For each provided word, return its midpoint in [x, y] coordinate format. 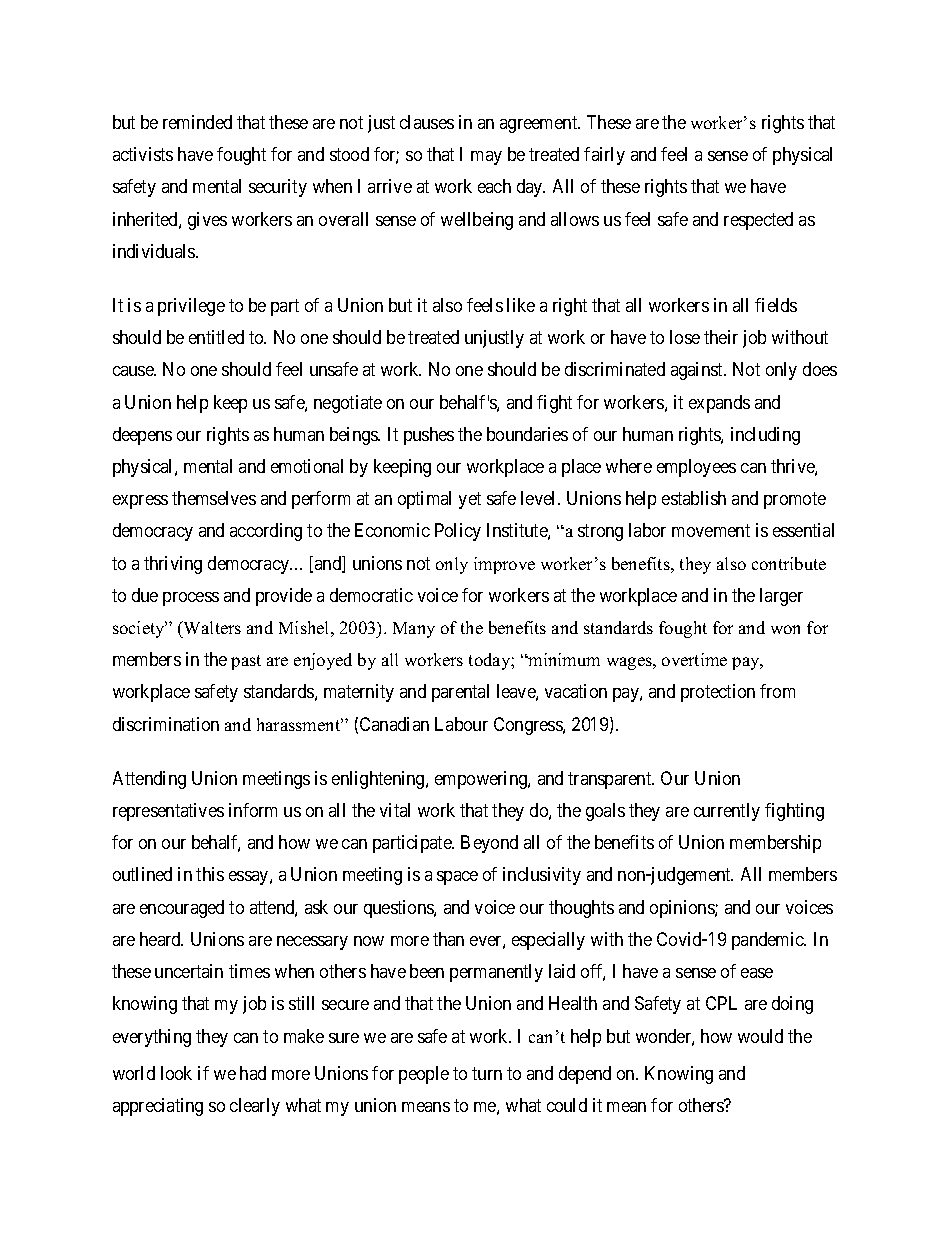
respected [758, 221]
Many [414, 630]
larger [781, 597]
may [486, 158]
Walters [211, 627]
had [253, 1073]
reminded [197, 122]
